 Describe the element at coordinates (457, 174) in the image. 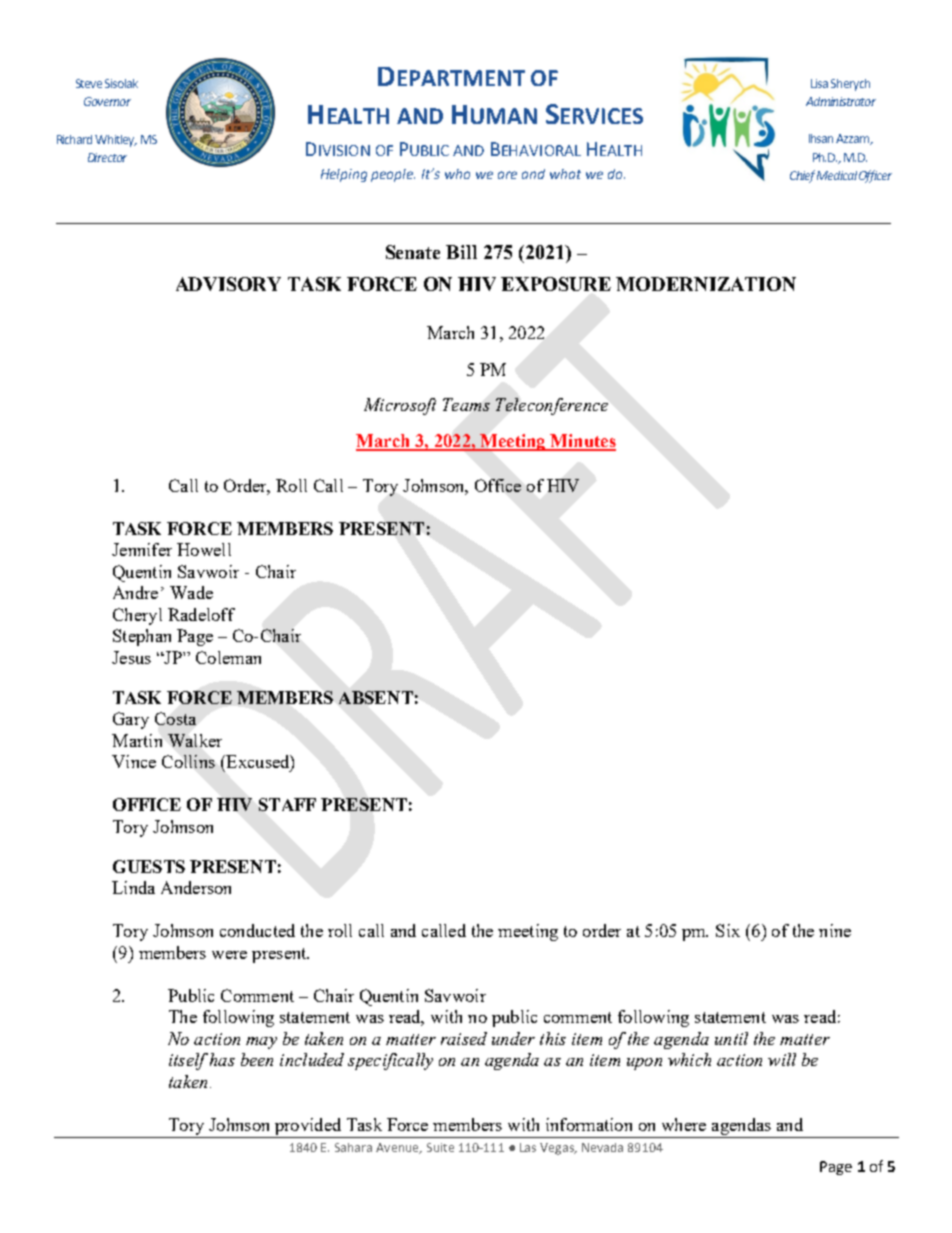

I see `who` at that location.
